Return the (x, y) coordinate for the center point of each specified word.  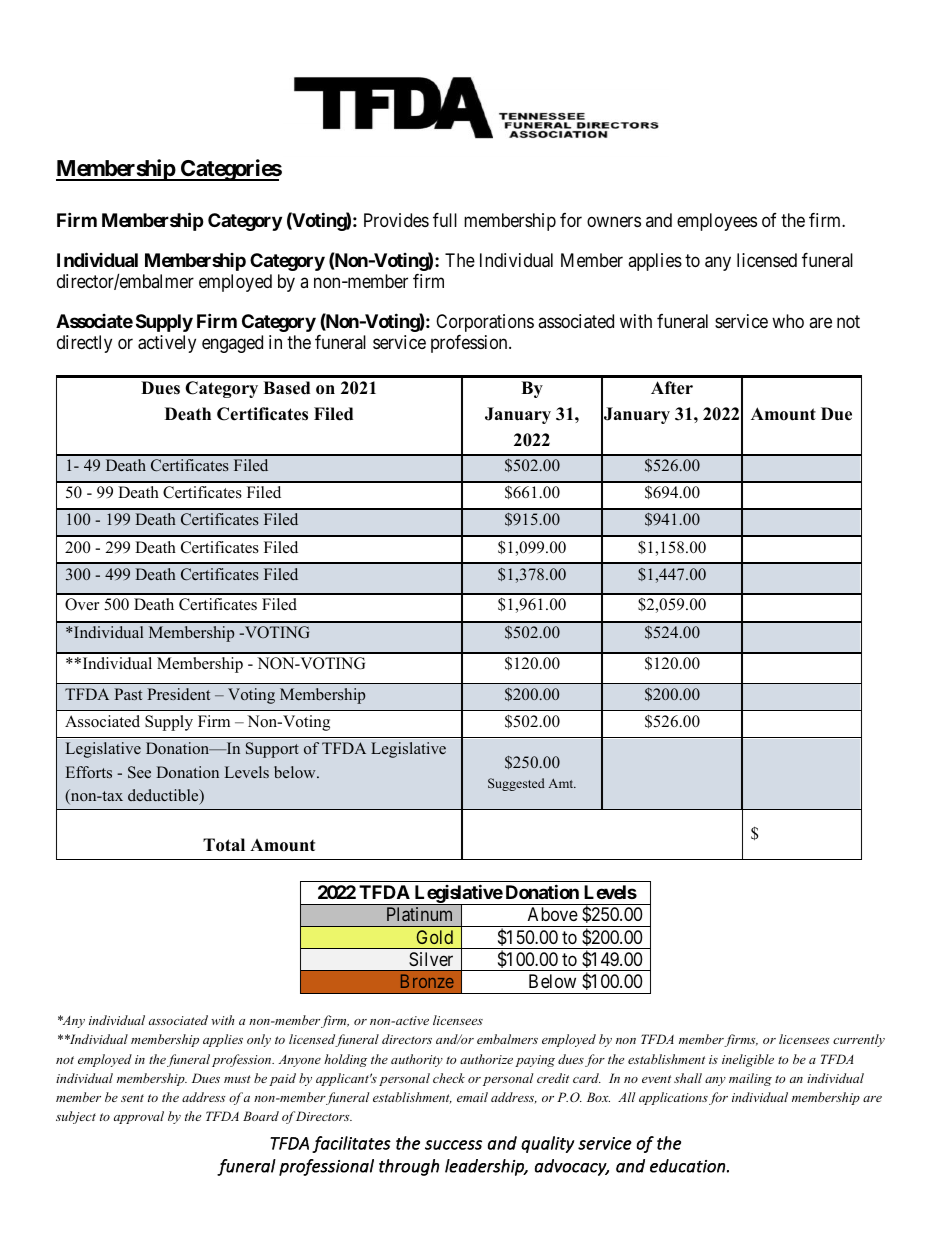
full (445, 220)
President (178, 694)
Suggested (516, 784)
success (453, 1145)
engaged (232, 344)
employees (717, 222)
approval (139, 1117)
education (687, 1166)
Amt (562, 783)
